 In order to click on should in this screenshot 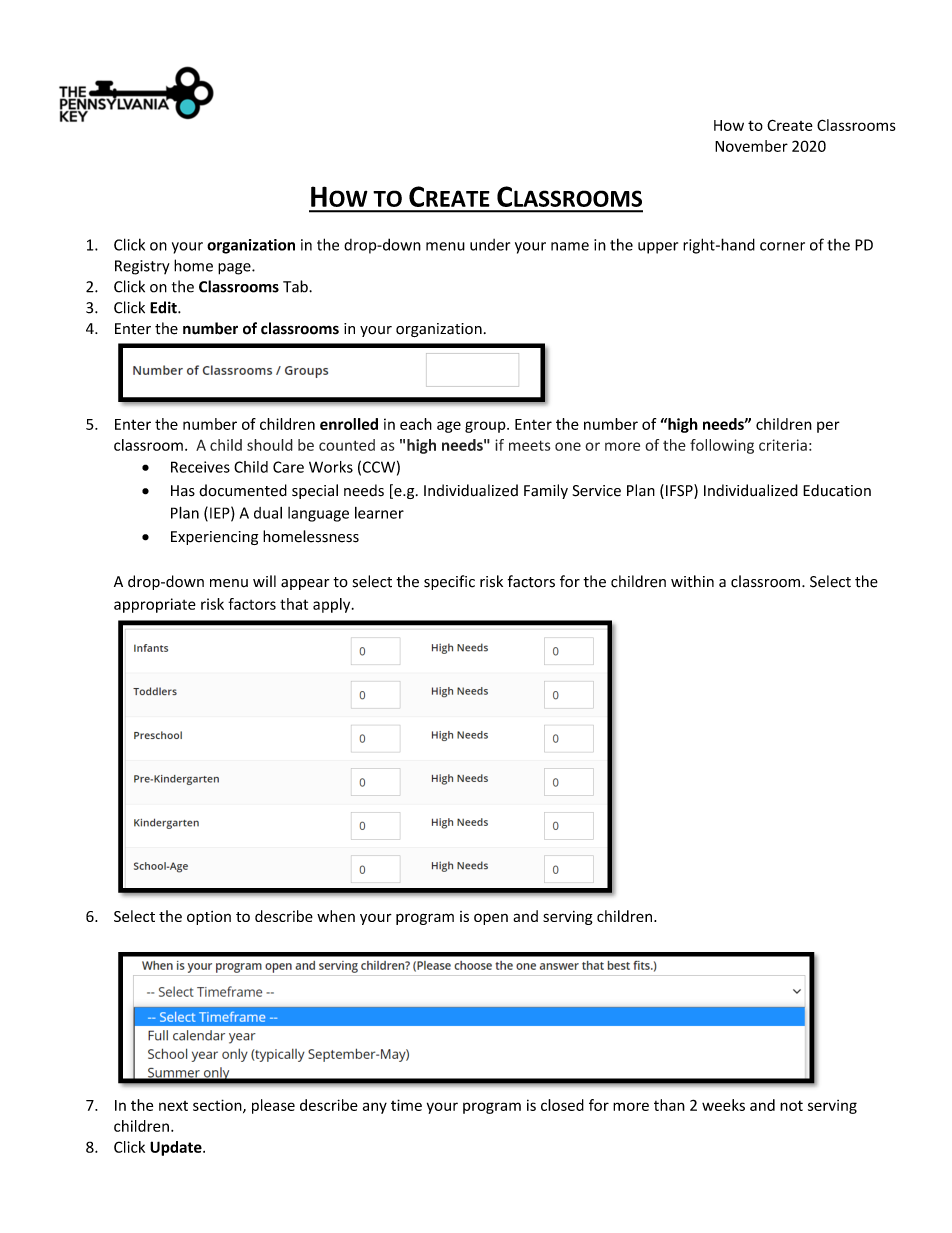, I will do `click(270, 445)`.
